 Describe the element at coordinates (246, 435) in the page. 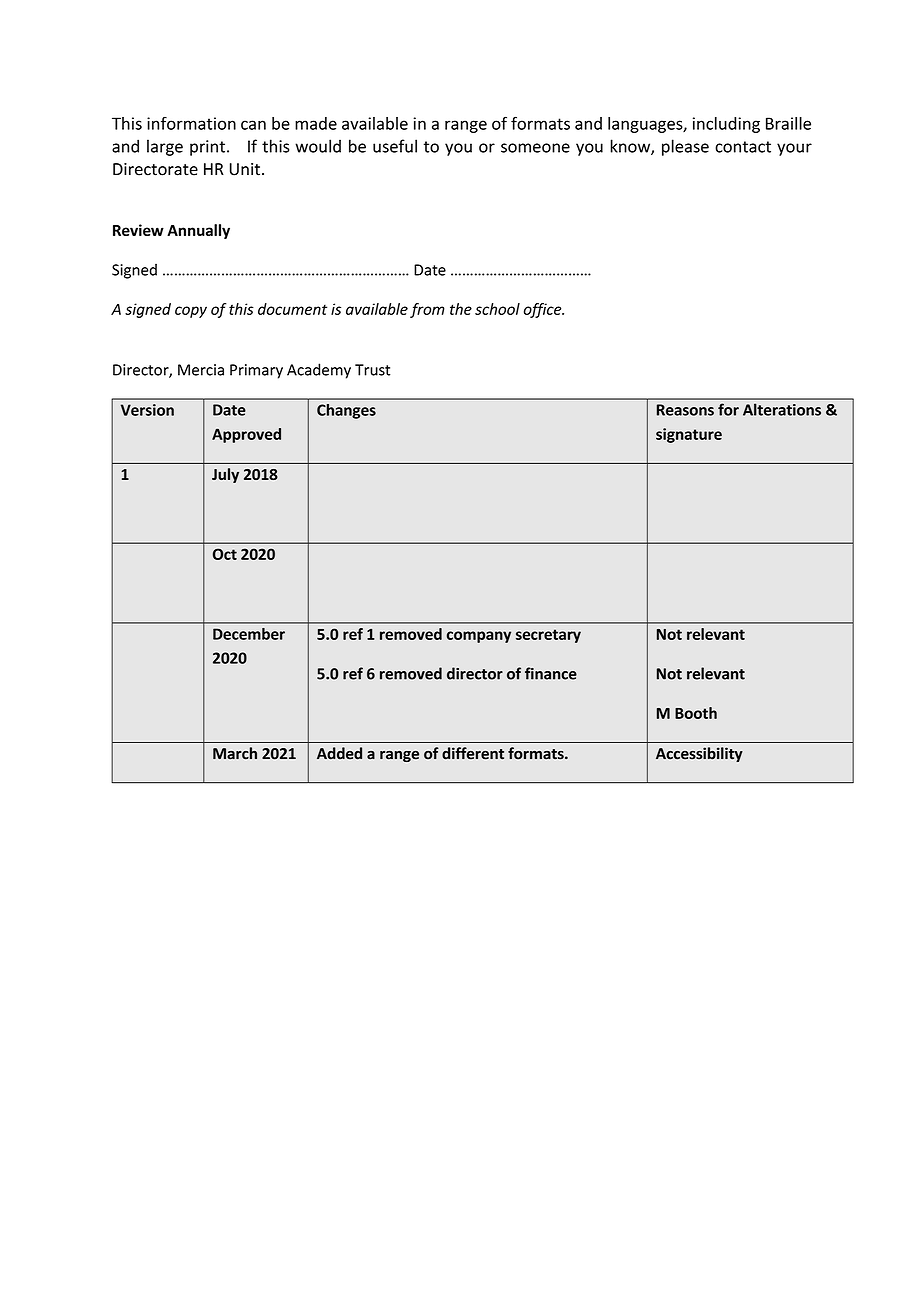

I see `Approved` at that location.
